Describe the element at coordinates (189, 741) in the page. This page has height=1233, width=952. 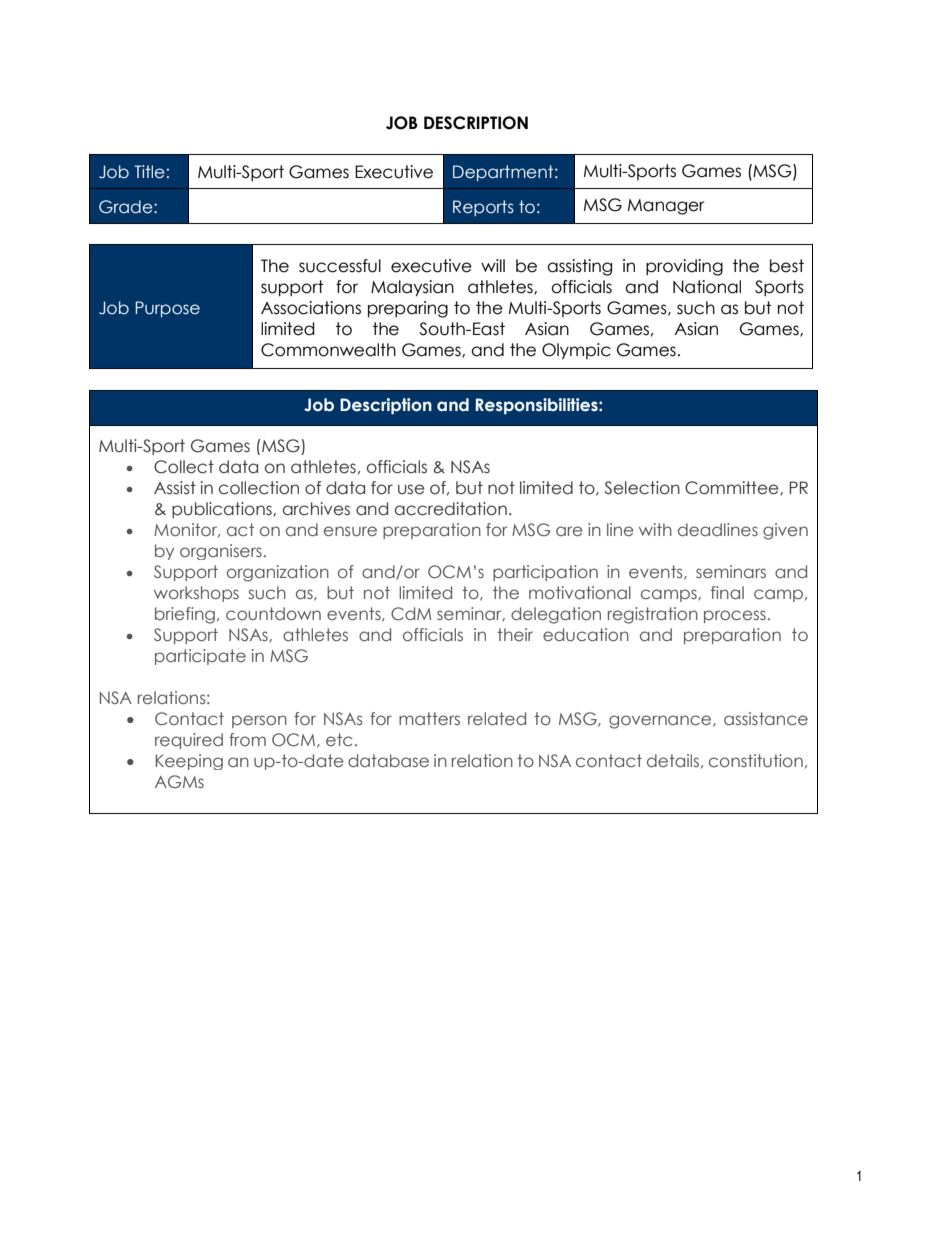
I see `required` at that location.
